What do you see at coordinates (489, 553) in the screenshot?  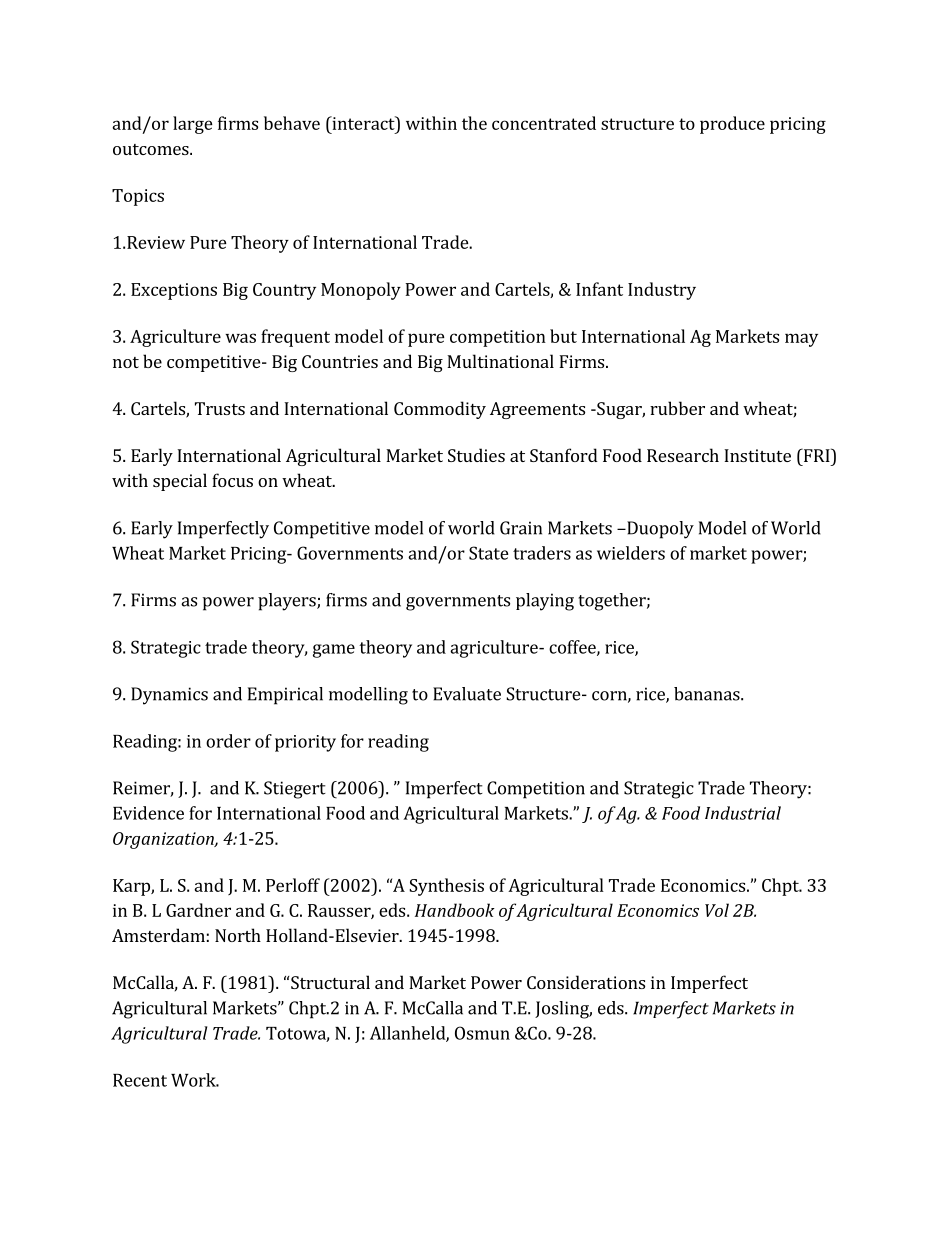 I see `State` at bounding box center [489, 553].
